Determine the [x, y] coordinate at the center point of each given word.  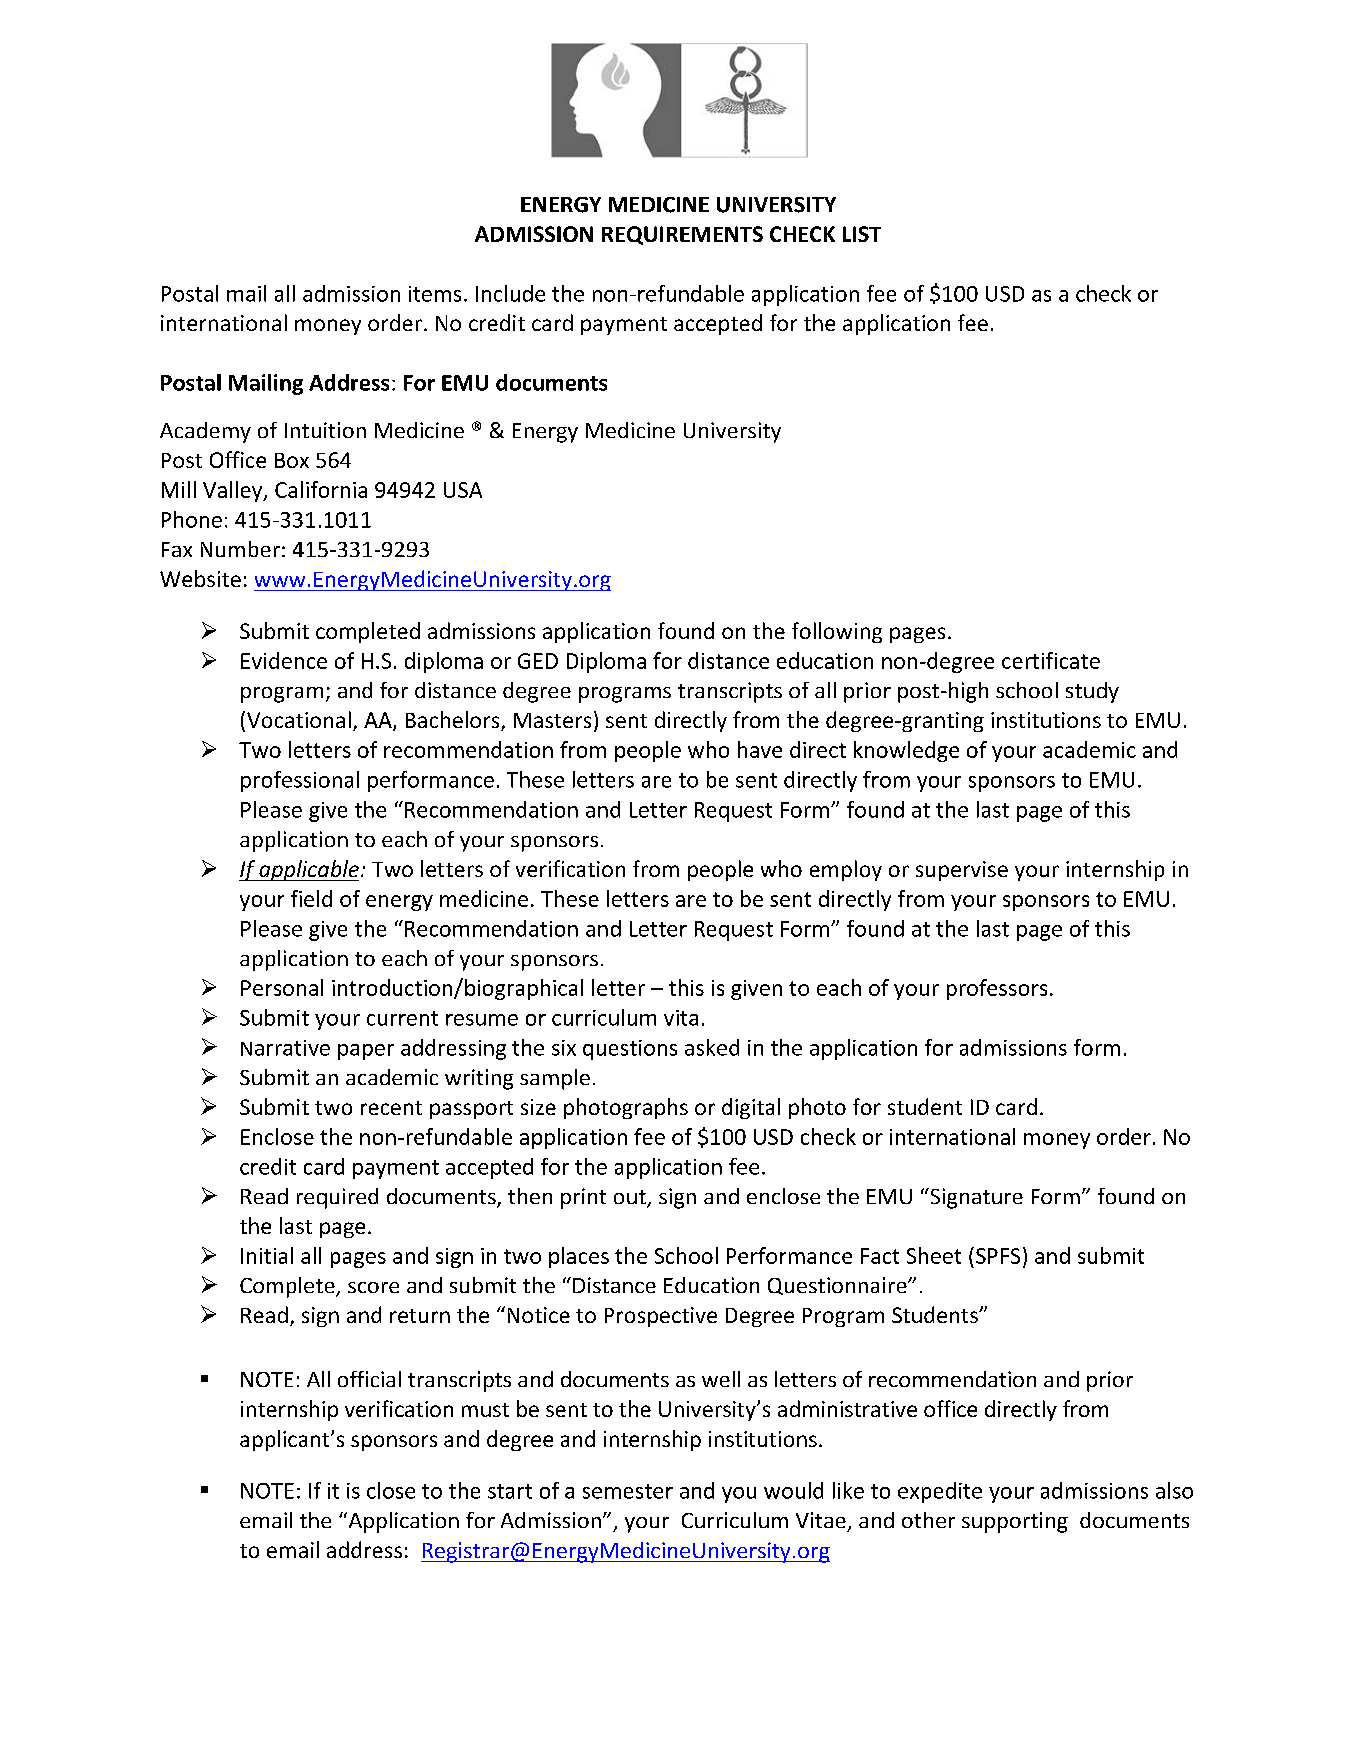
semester [628, 1491]
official [369, 1379]
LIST [862, 234]
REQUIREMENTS [682, 235]
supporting [1015, 1522]
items [435, 294]
